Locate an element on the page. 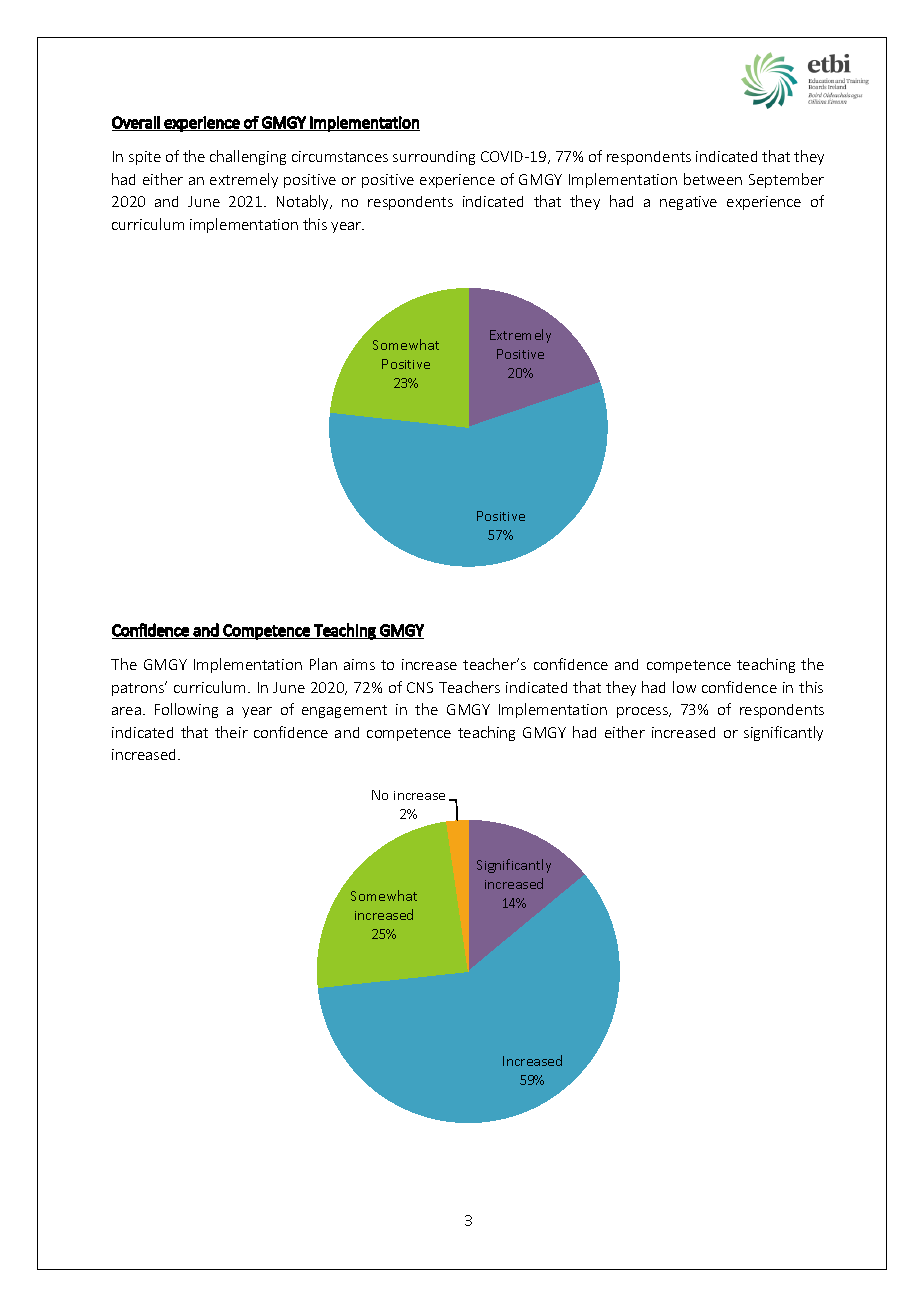  between is located at coordinates (713, 179).
